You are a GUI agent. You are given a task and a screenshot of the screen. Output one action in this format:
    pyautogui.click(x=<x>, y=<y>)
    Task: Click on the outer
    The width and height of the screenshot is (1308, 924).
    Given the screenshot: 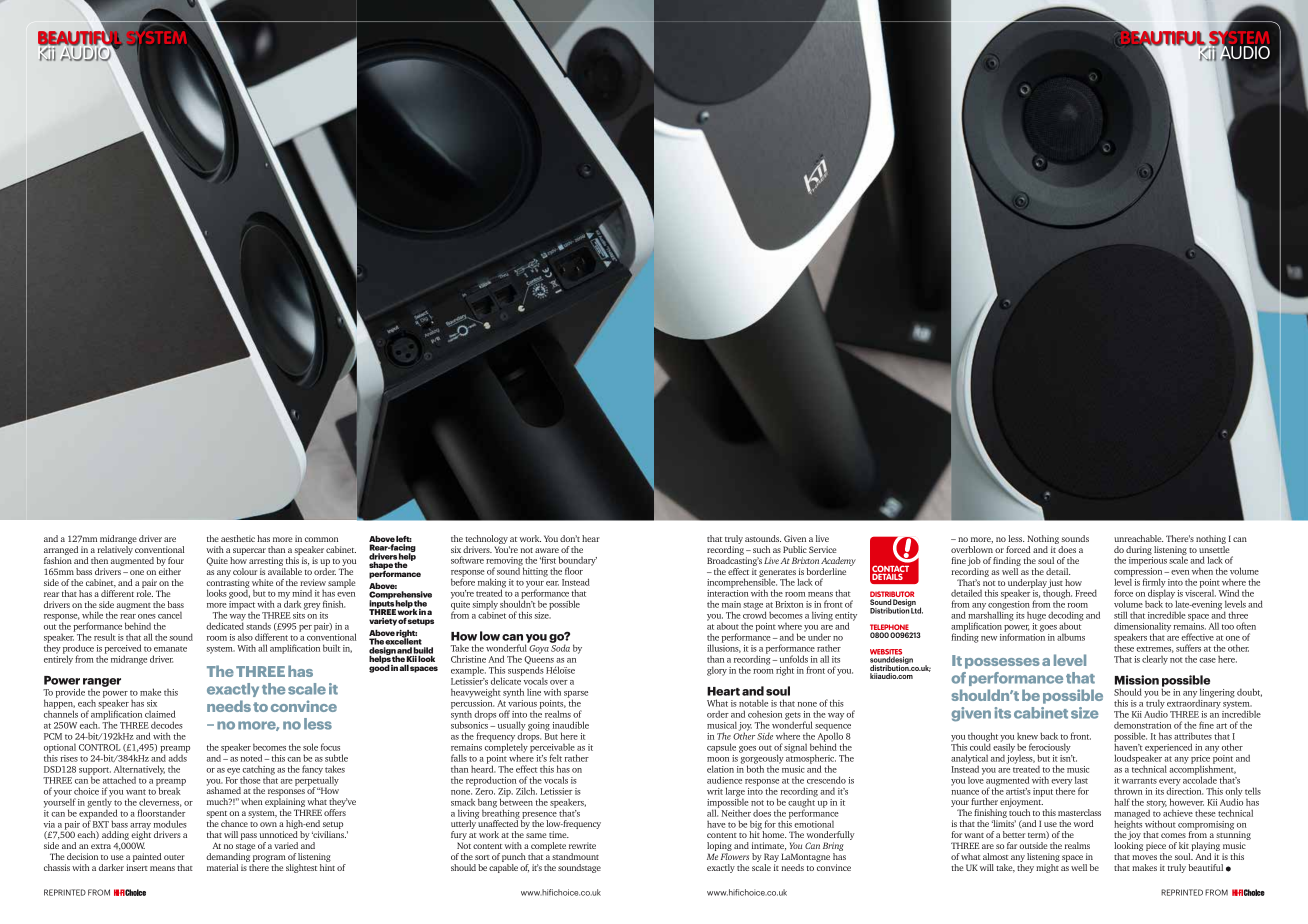 What is the action you would take?
    pyautogui.click(x=174, y=857)
